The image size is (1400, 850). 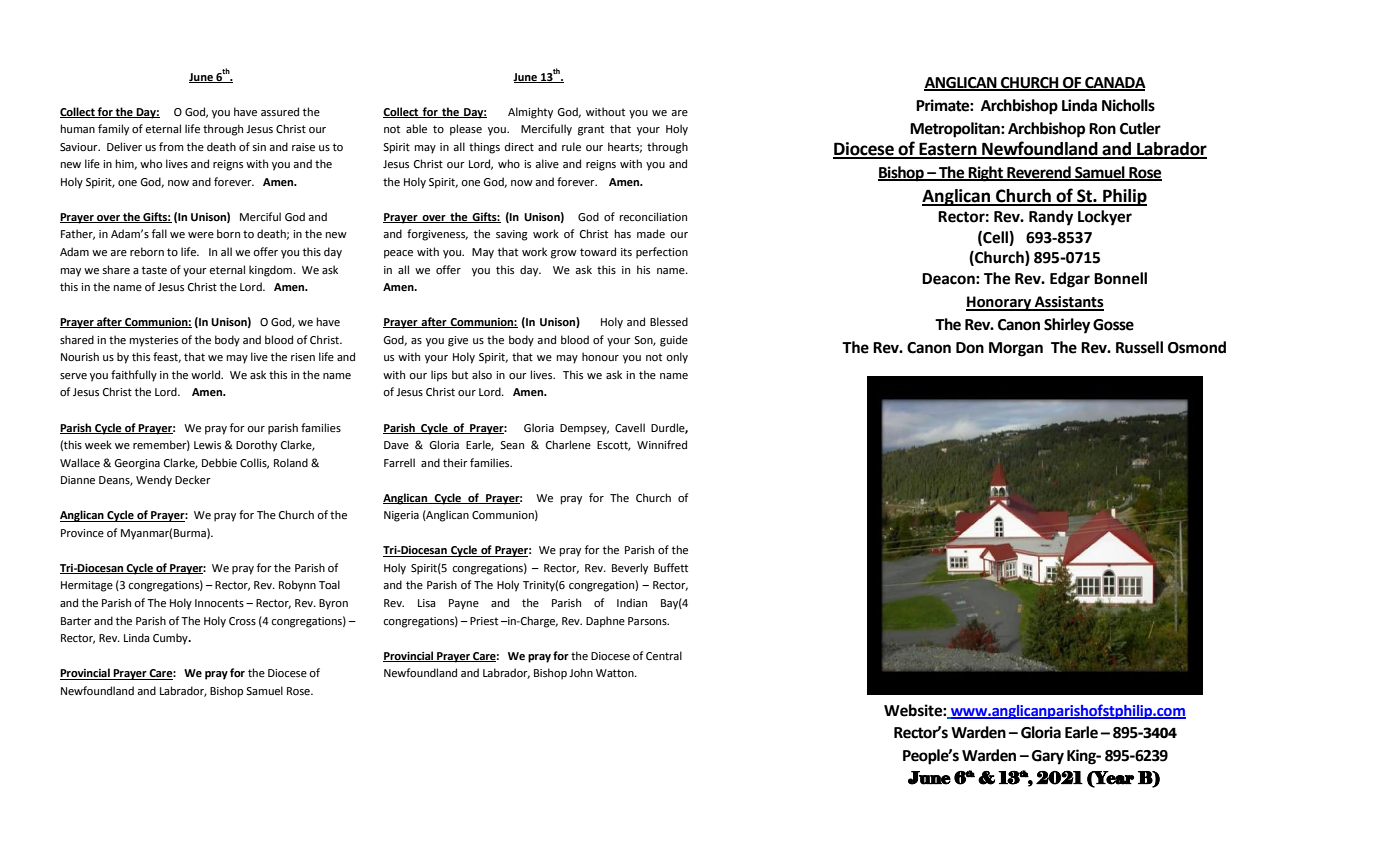 What do you see at coordinates (568, 444) in the screenshot?
I see `Charlene` at bounding box center [568, 444].
